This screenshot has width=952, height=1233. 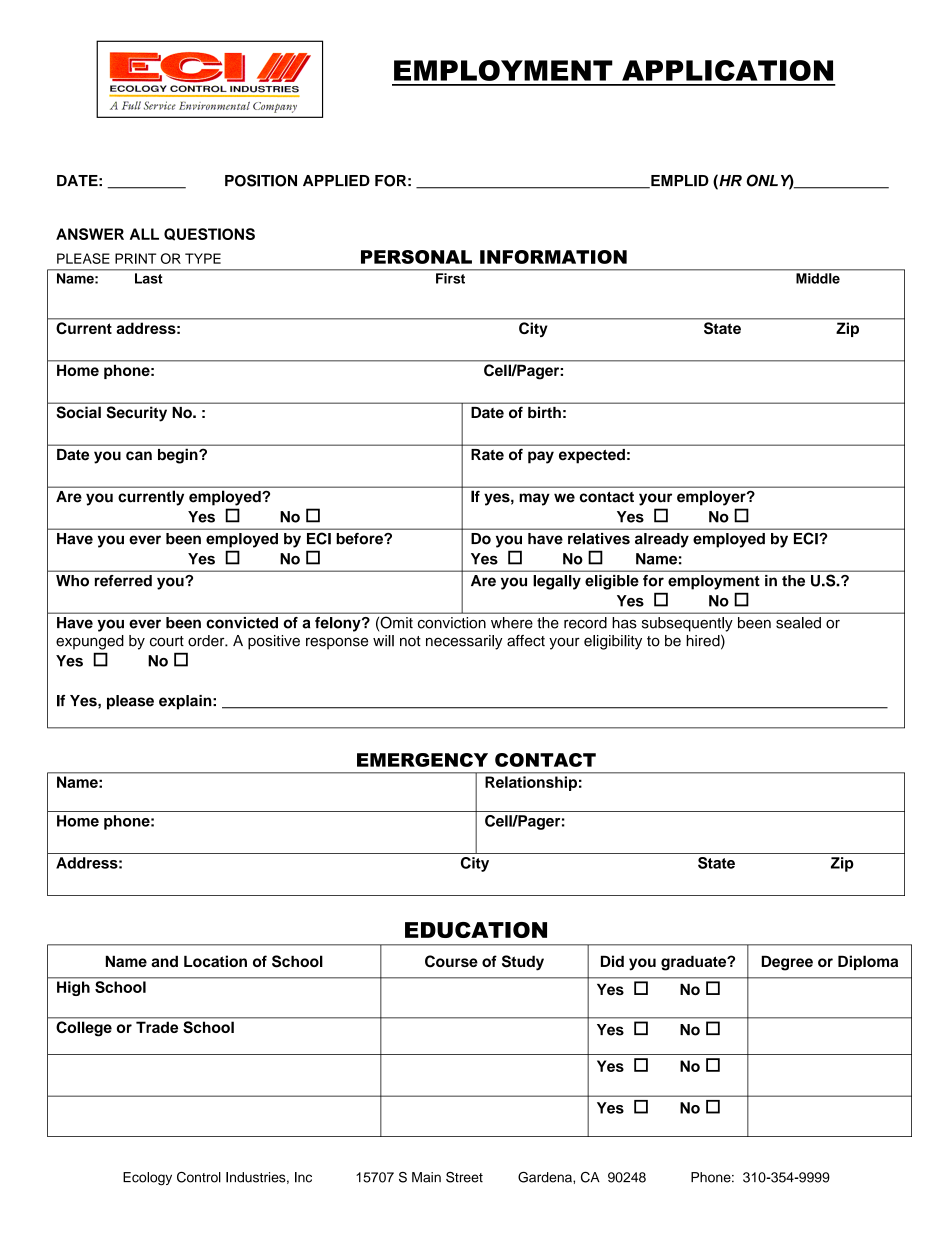 I want to click on Rate, so click(x=487, y=454).
